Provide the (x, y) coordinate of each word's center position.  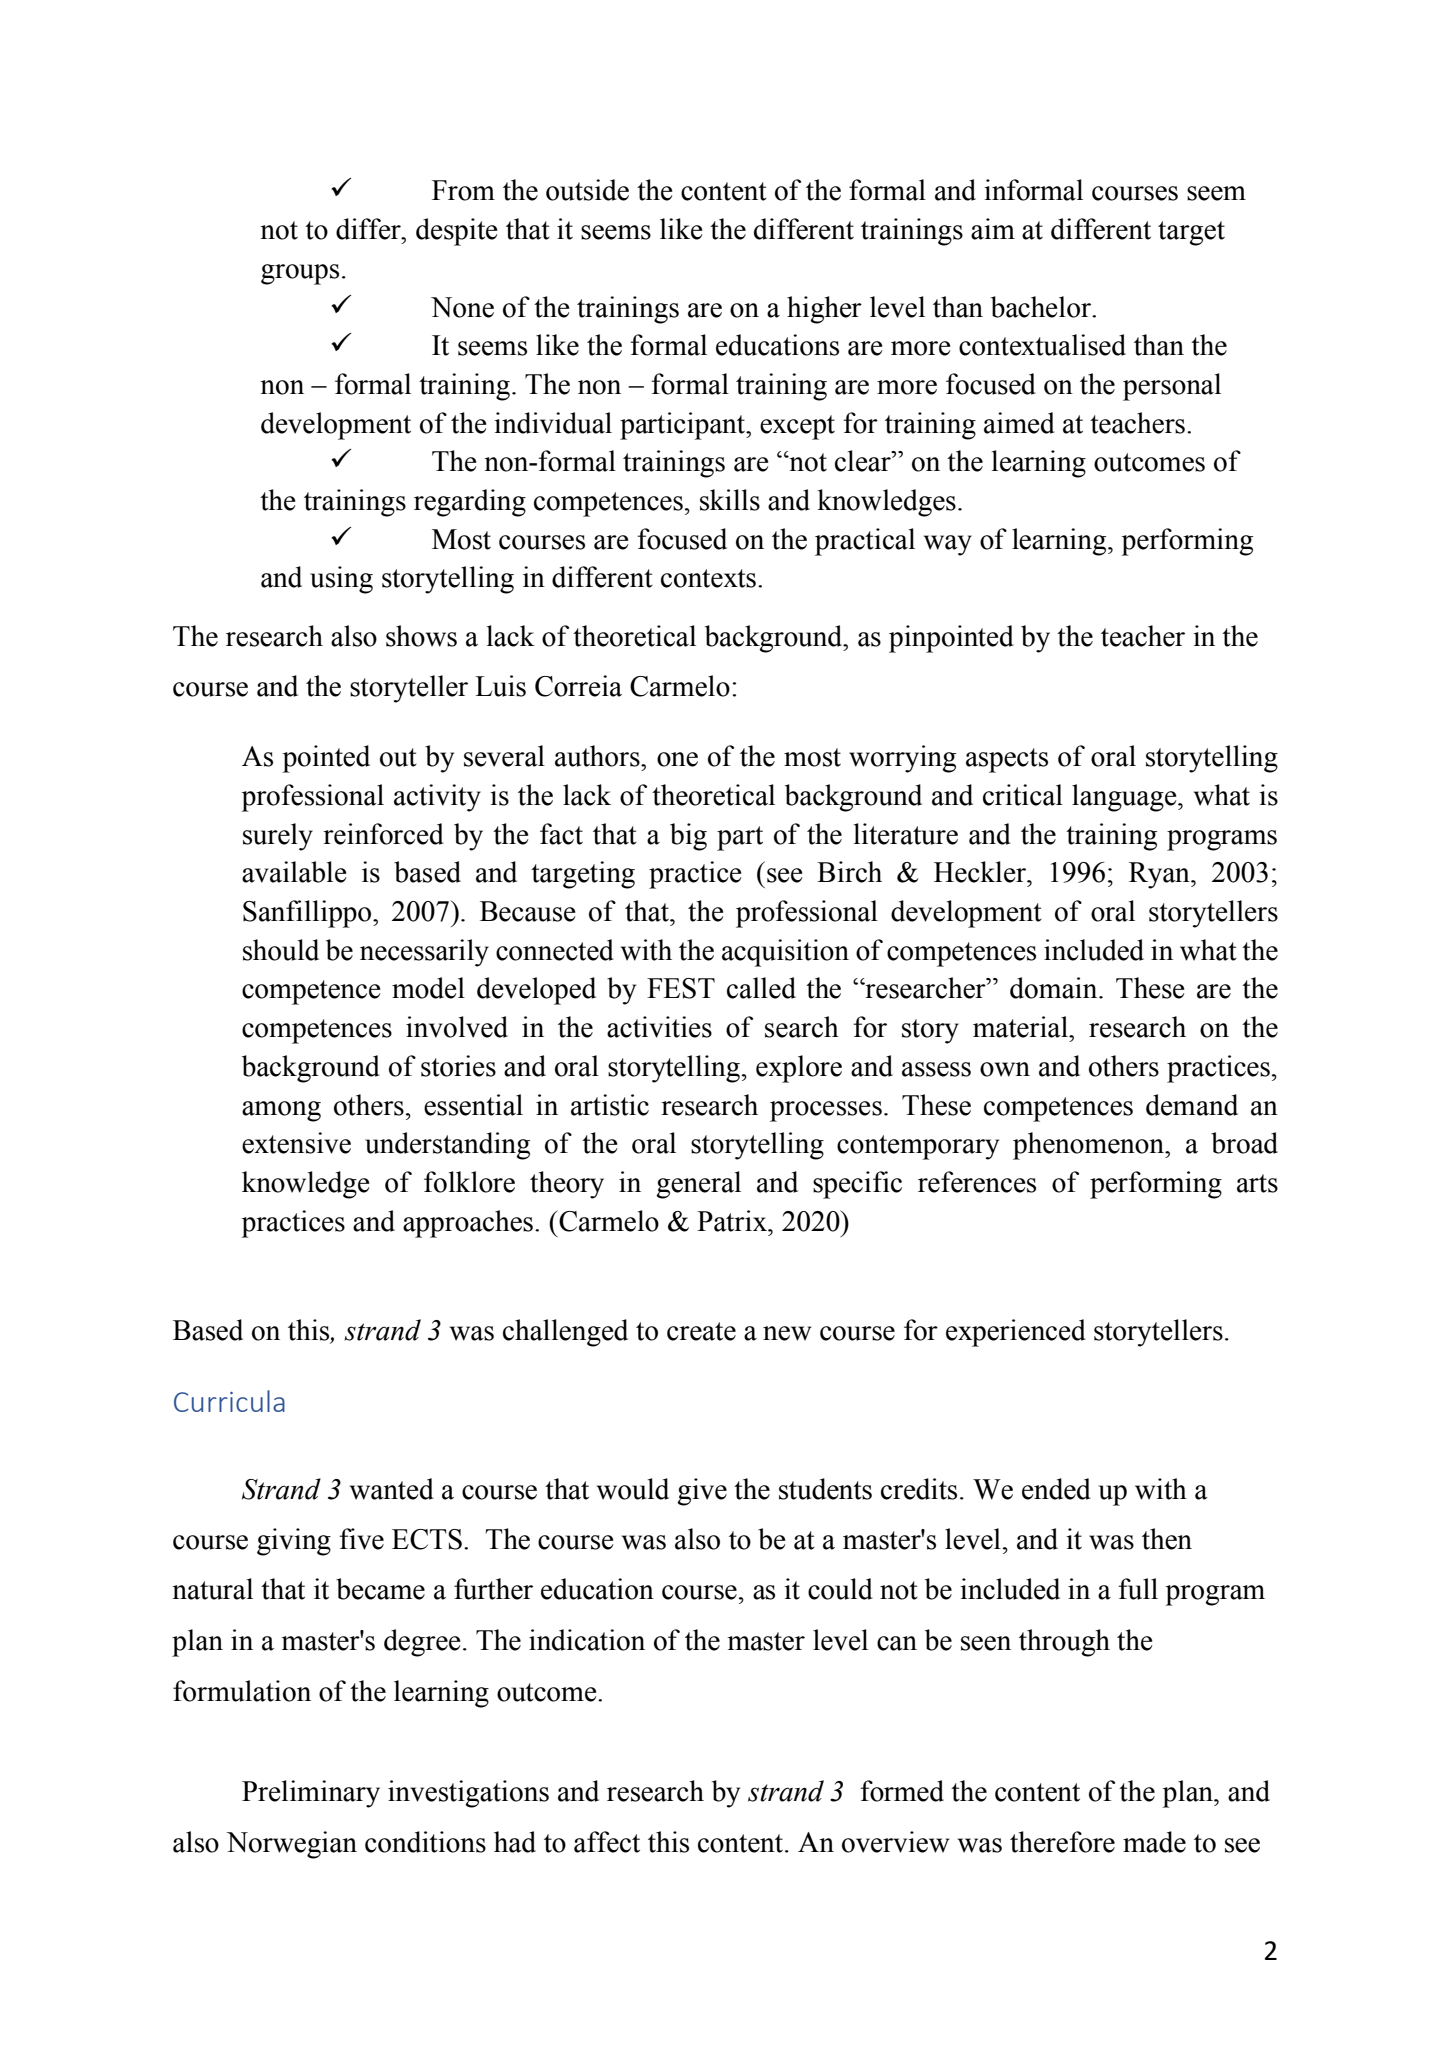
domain (1055, 988)
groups (300, 274)
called (761, 988)
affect (607, 1842)
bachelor (1042, 307)
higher (824, 310)
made (1154, 1842)
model (428, 988)
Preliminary (311, 1794)
